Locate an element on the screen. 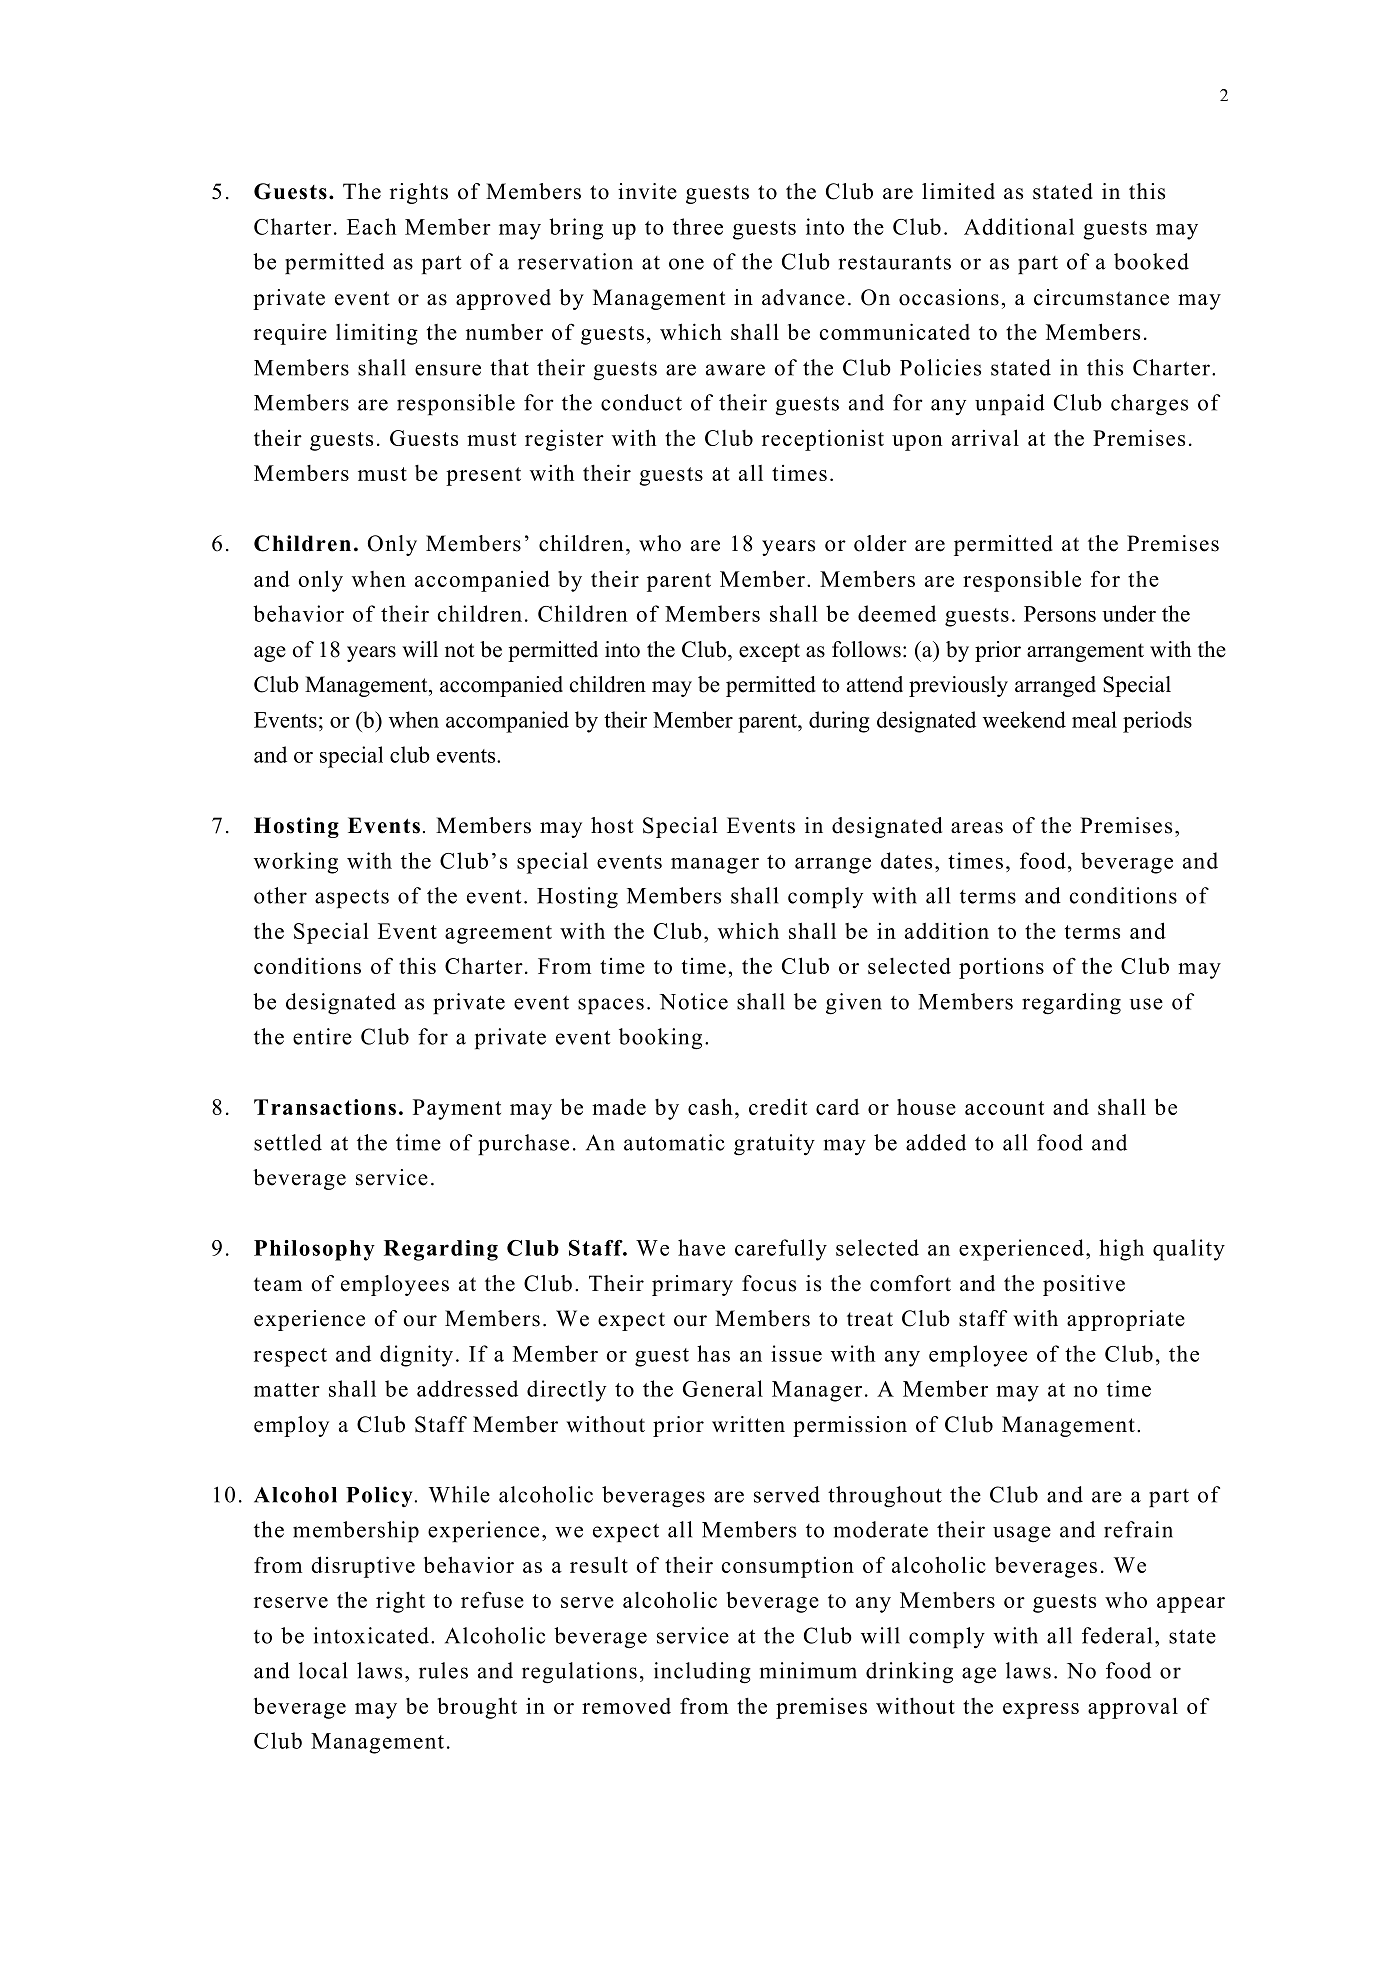 This screenshot has height=1977, width=1397. positive is located at coordinates (1084, 1285).
